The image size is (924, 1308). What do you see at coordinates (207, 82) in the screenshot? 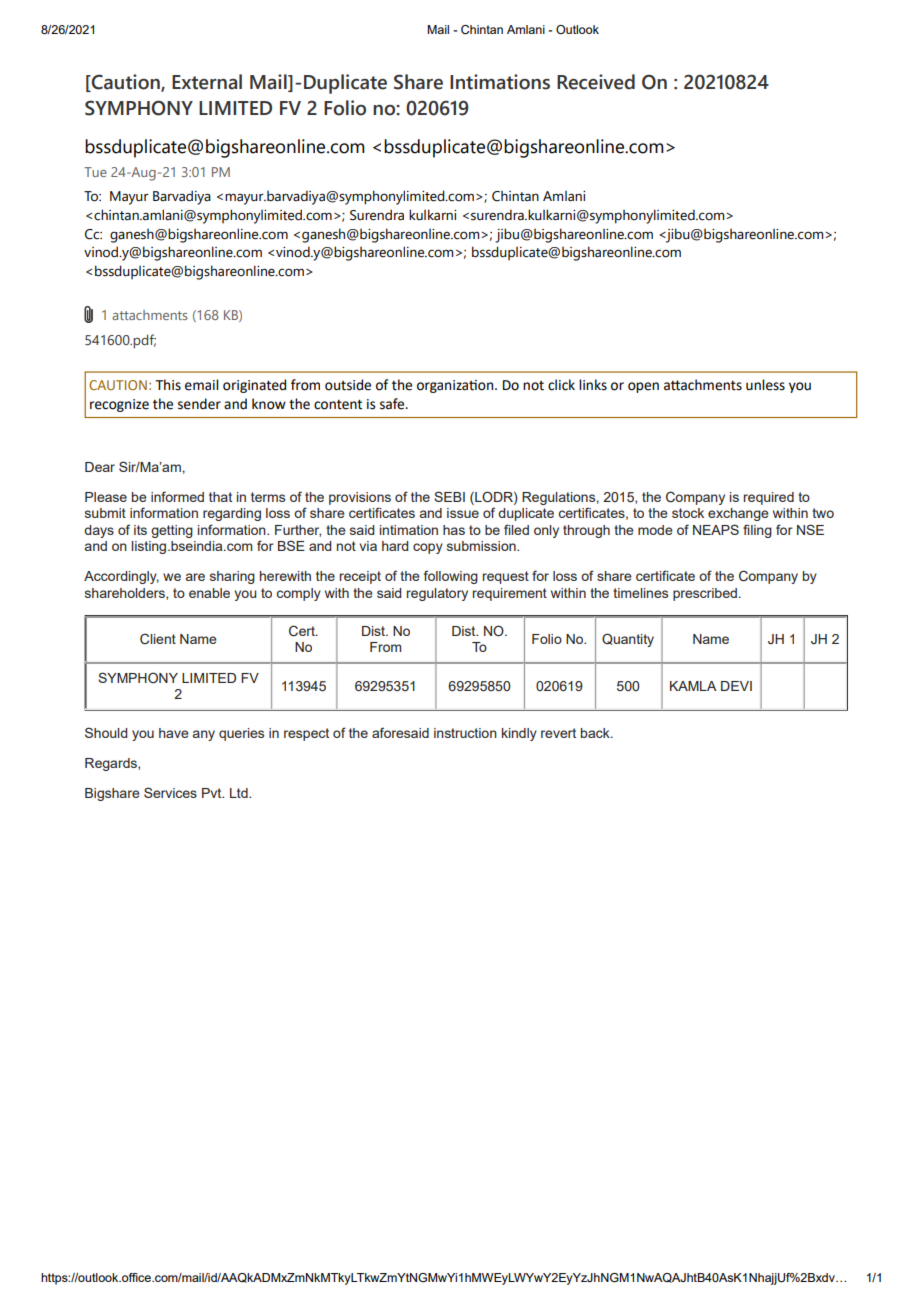
I see `External` at bounding box center [207, 82].
